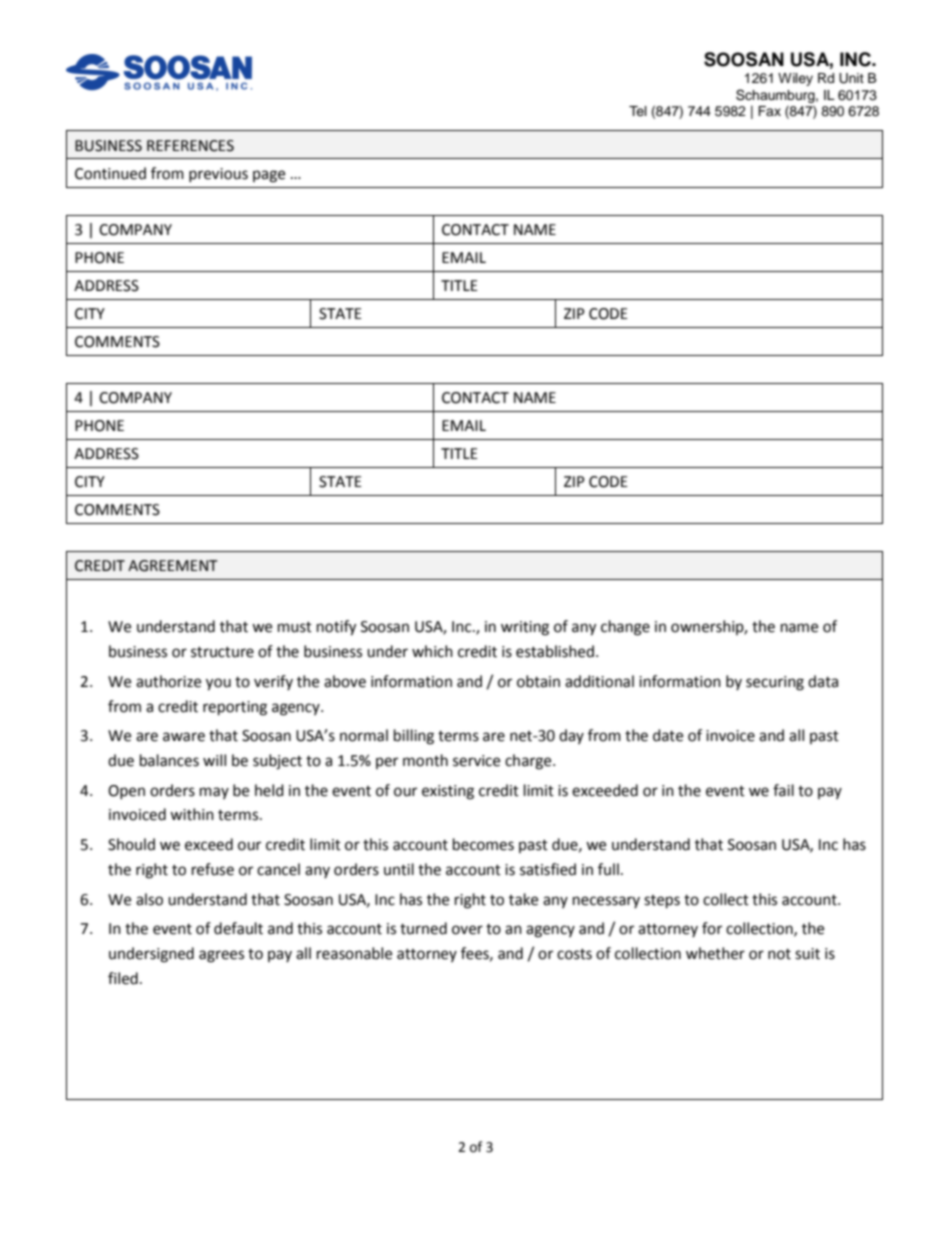 The image size is (952, 1233). What do you see at coordinates (221, 956) in the screenshot?
I see `agrees` at bounding box center [221, 956].
